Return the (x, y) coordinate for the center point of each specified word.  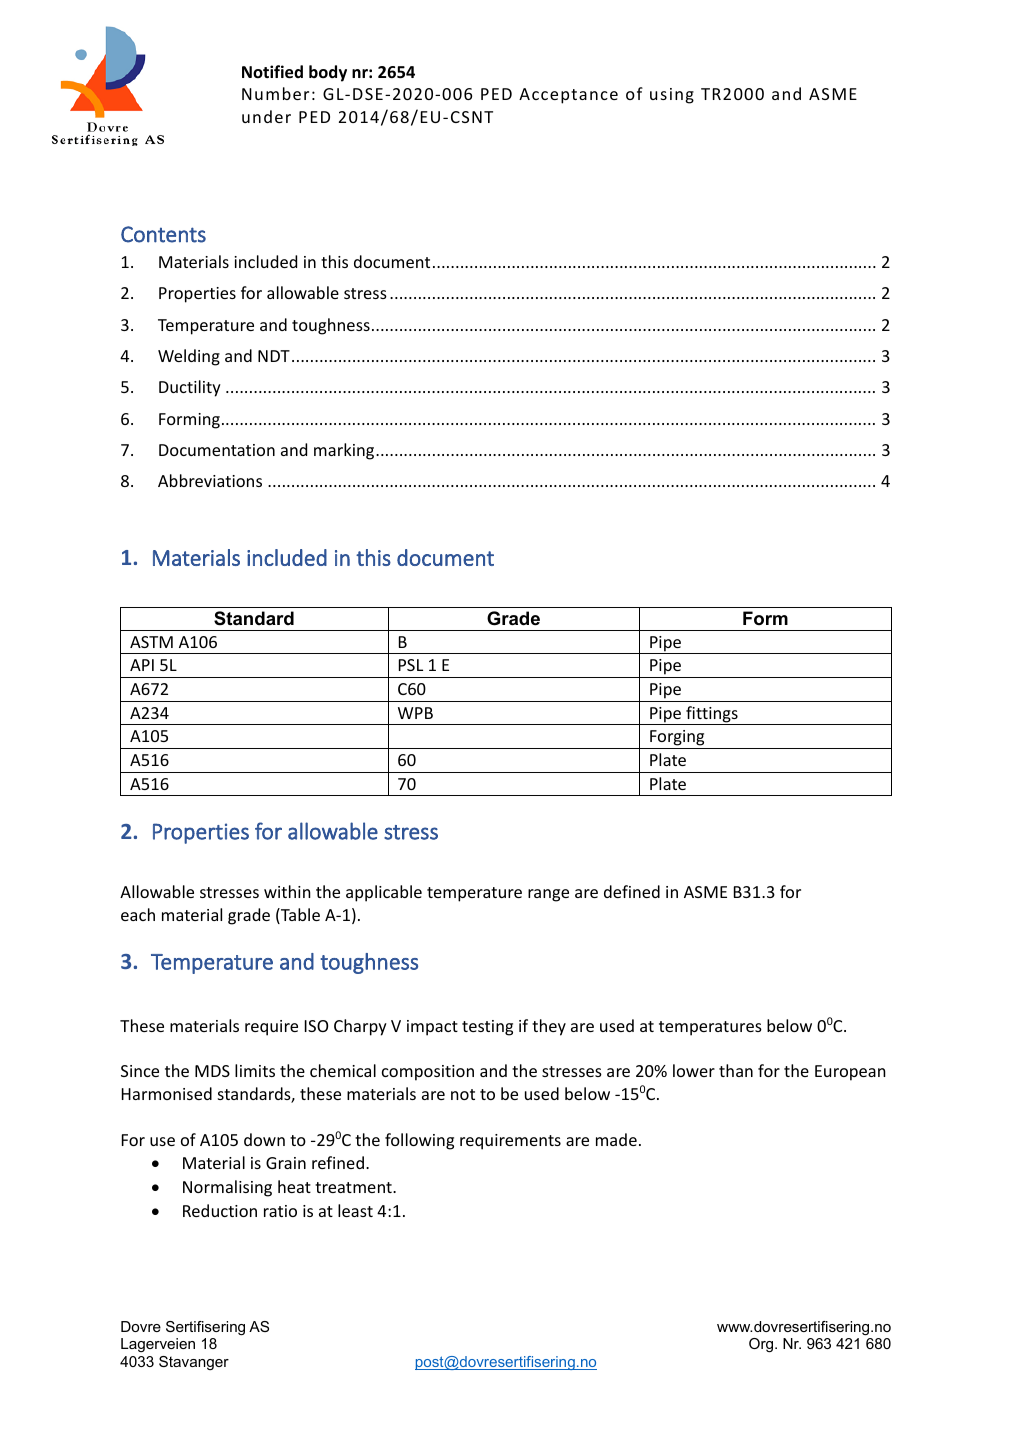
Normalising (227, 1188)
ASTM (151, 642)
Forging (677, 739)
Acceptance (568, 96)
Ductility (190, 388)
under (266, 116)
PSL (411, 665)
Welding (189, 357)
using (672, 96)
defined (632, 891)
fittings (712, 715)
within (287, 891)
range (548, 895)
